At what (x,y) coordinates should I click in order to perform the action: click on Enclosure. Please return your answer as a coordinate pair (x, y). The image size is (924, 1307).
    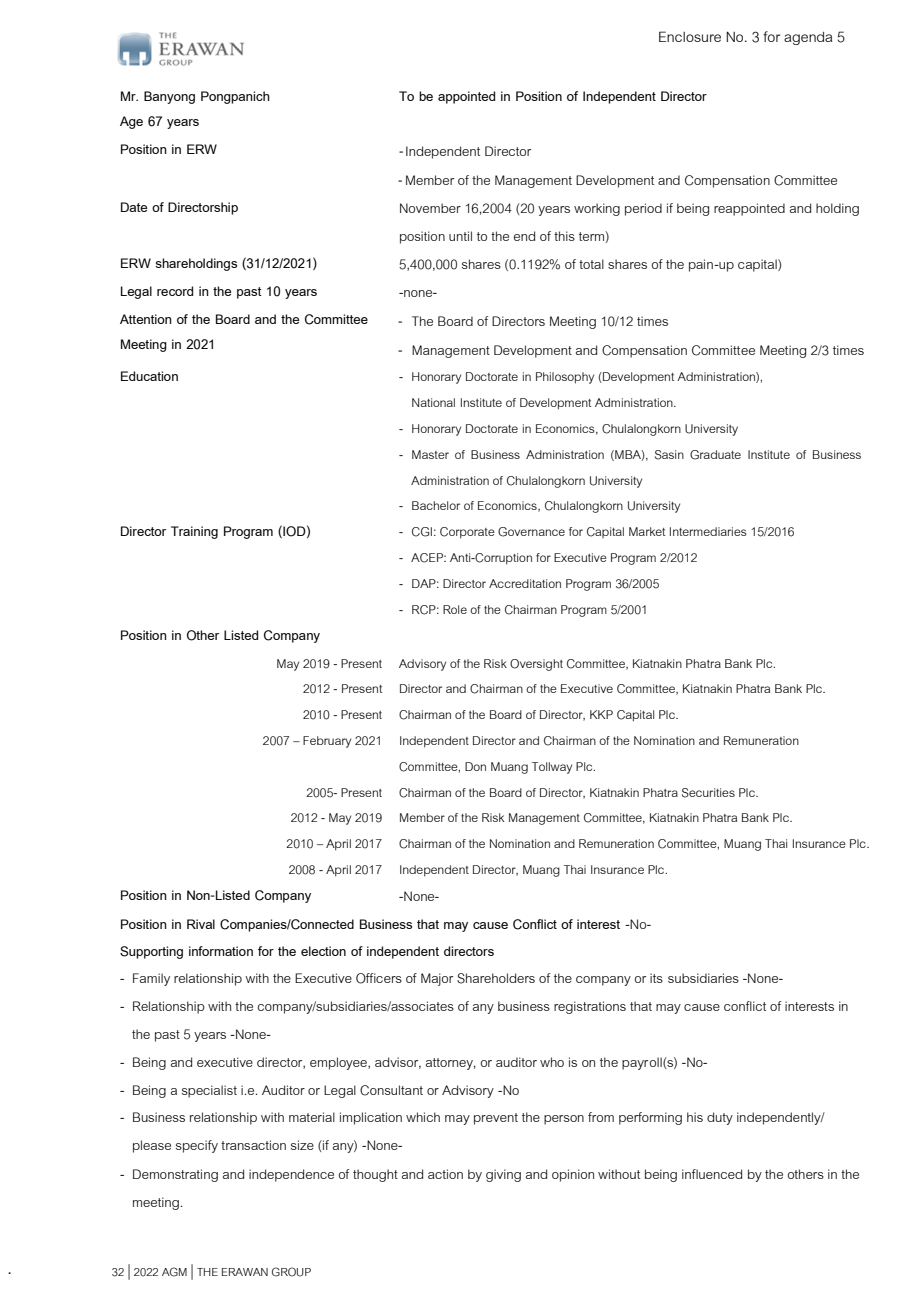
    Looking at the image, I should click on (690, 36).
